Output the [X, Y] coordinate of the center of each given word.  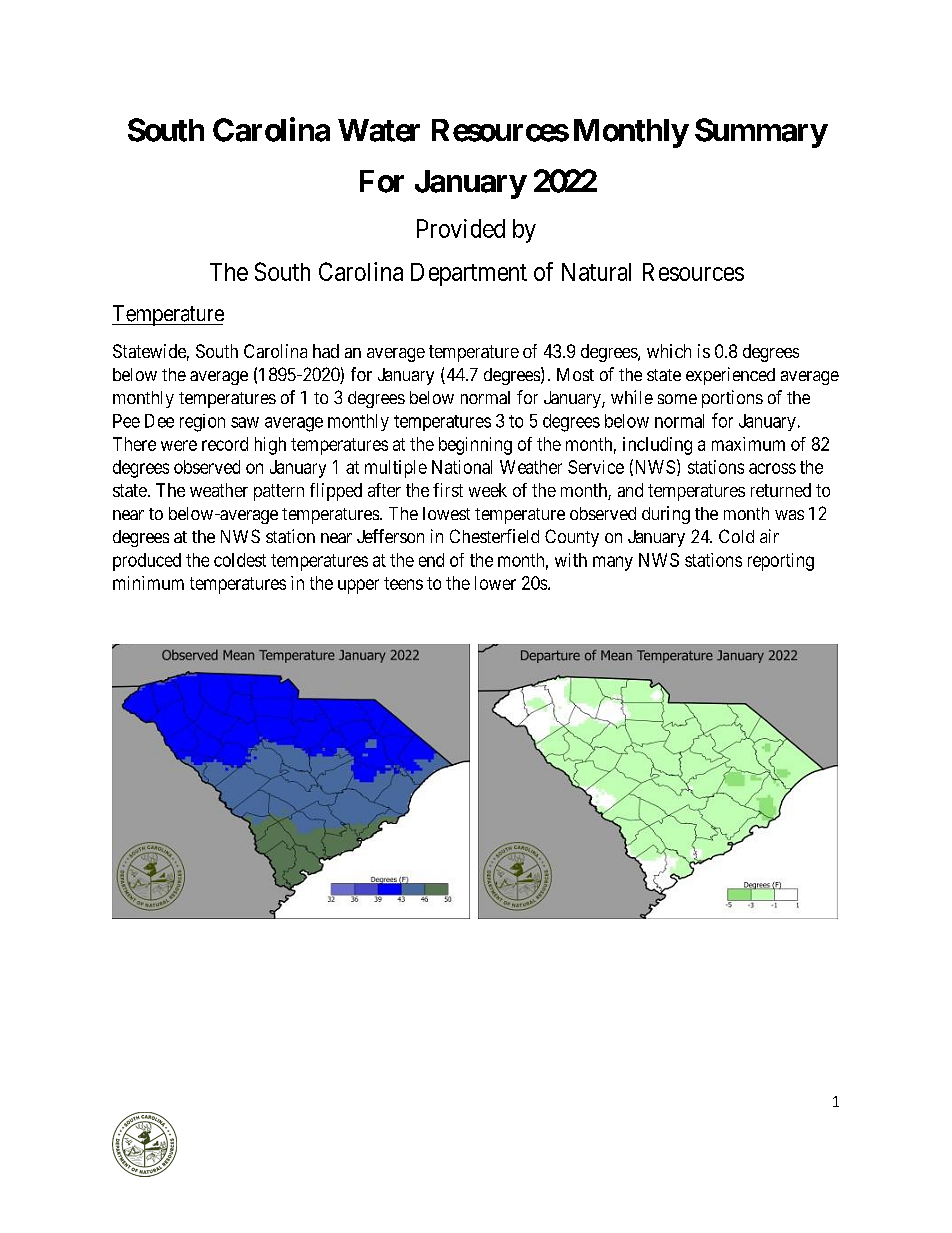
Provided [461, 228]
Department [469, 274]
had [326, 351]
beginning [475, 446]
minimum [148, 583]
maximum [748, 444]
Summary [761, 133]
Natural [596, 272]
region [202, 423]
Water [379, 130]
